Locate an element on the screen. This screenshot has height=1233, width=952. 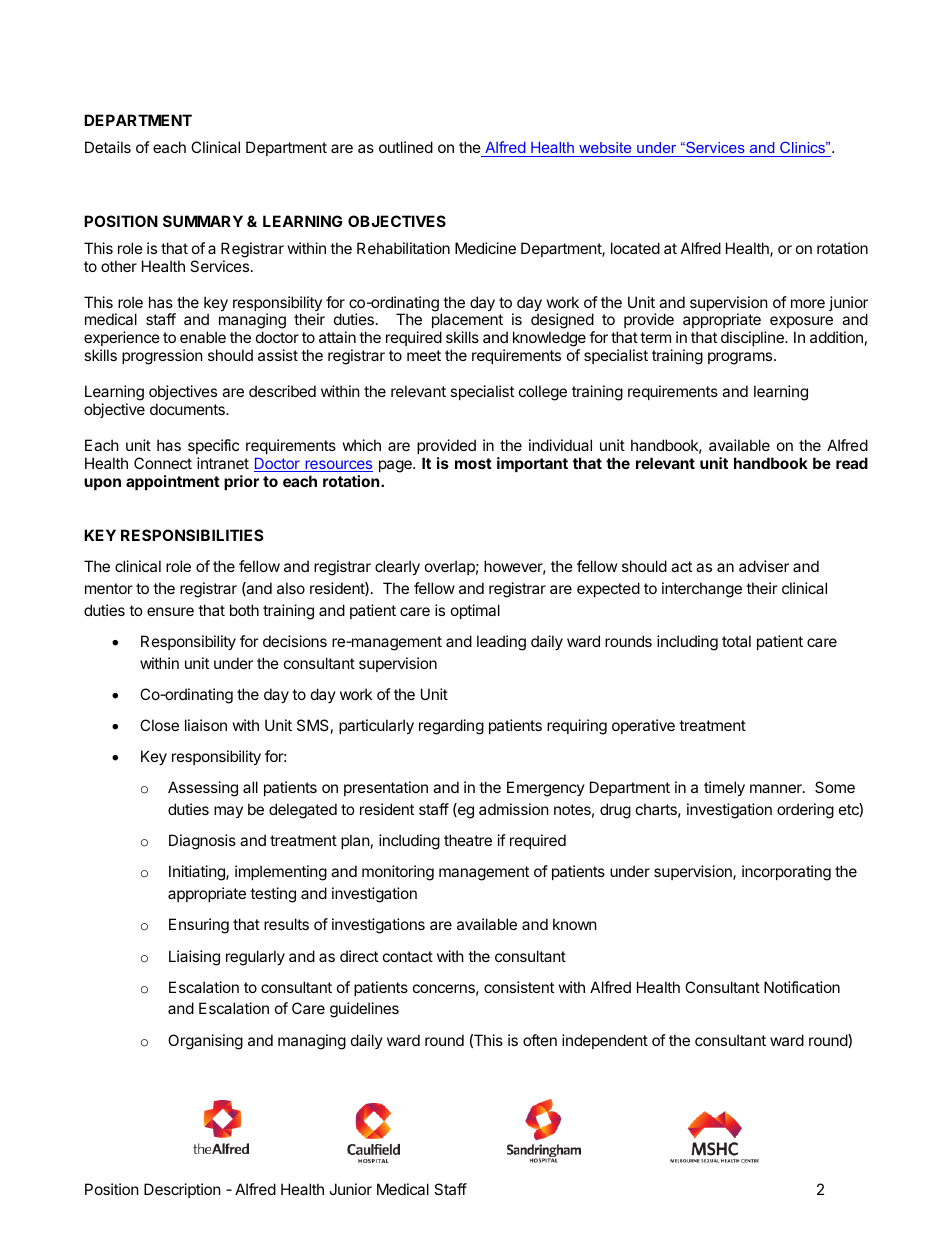
contact is located at coordinates (408, 956).
